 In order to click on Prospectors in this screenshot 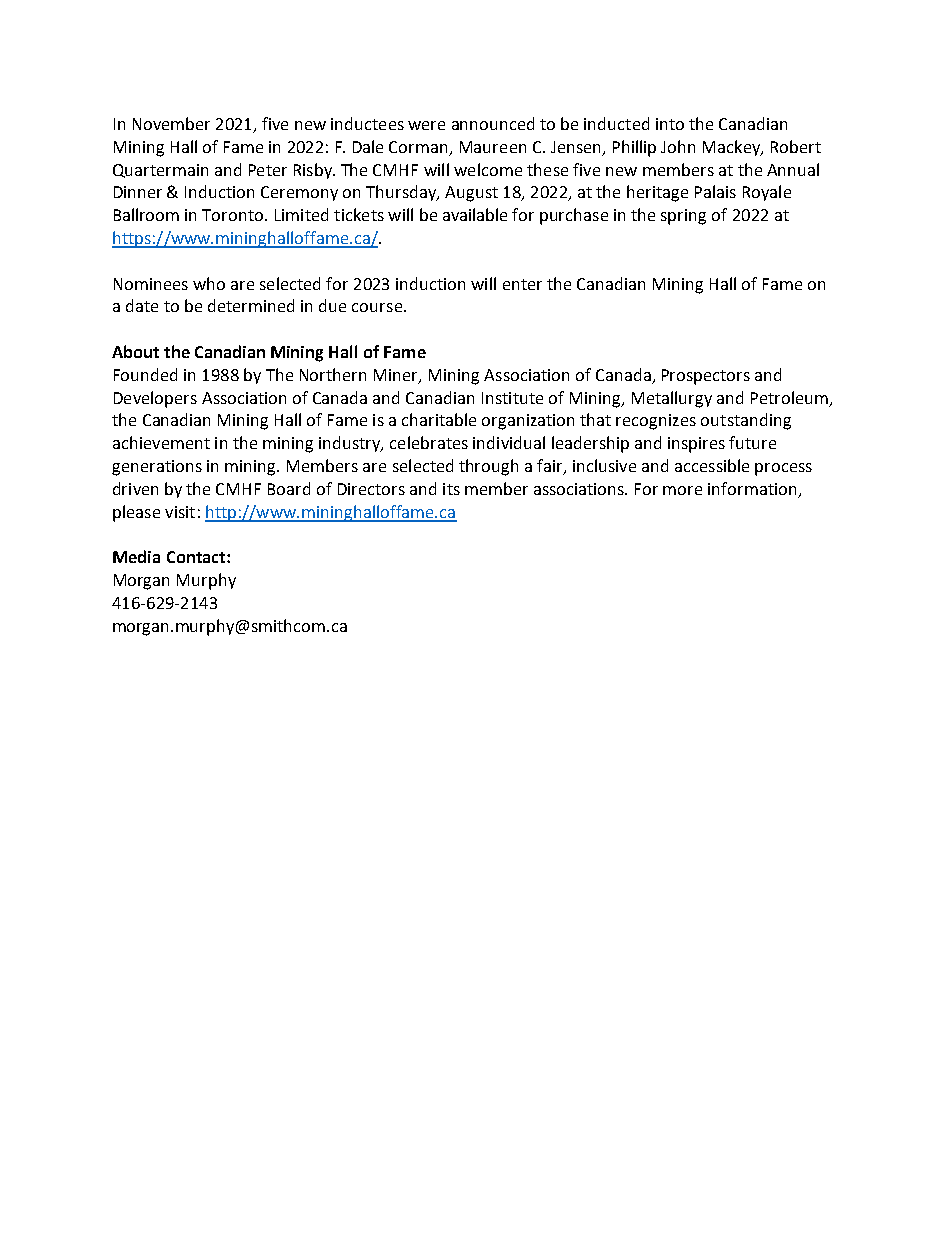, I will do `click(706, 377)`.
